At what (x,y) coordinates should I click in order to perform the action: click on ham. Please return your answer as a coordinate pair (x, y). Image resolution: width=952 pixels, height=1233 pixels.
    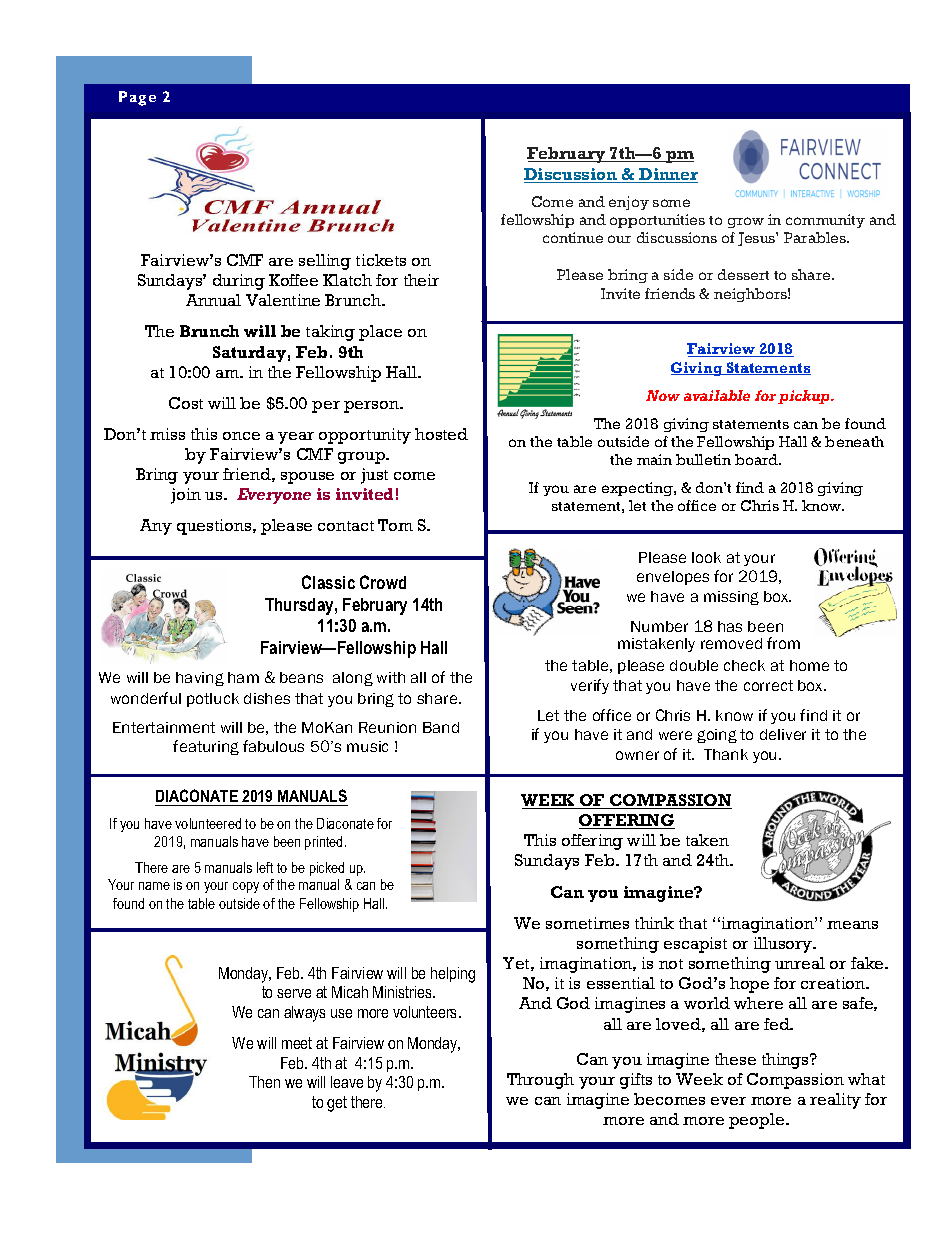
    Looking at the image, I should click on (243, 677).
